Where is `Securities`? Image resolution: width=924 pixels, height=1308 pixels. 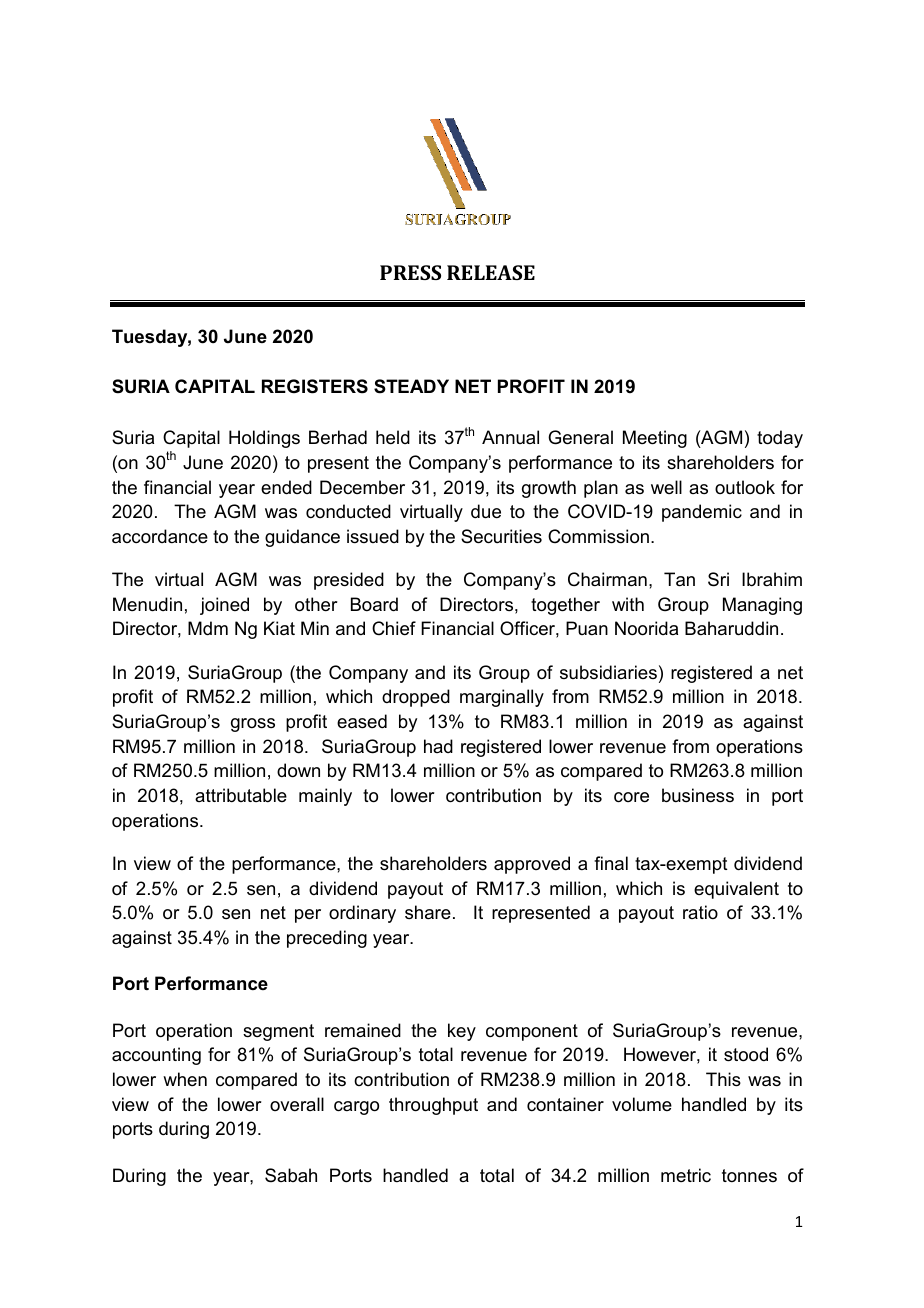
Securities is located at coordinates (501, 536).
